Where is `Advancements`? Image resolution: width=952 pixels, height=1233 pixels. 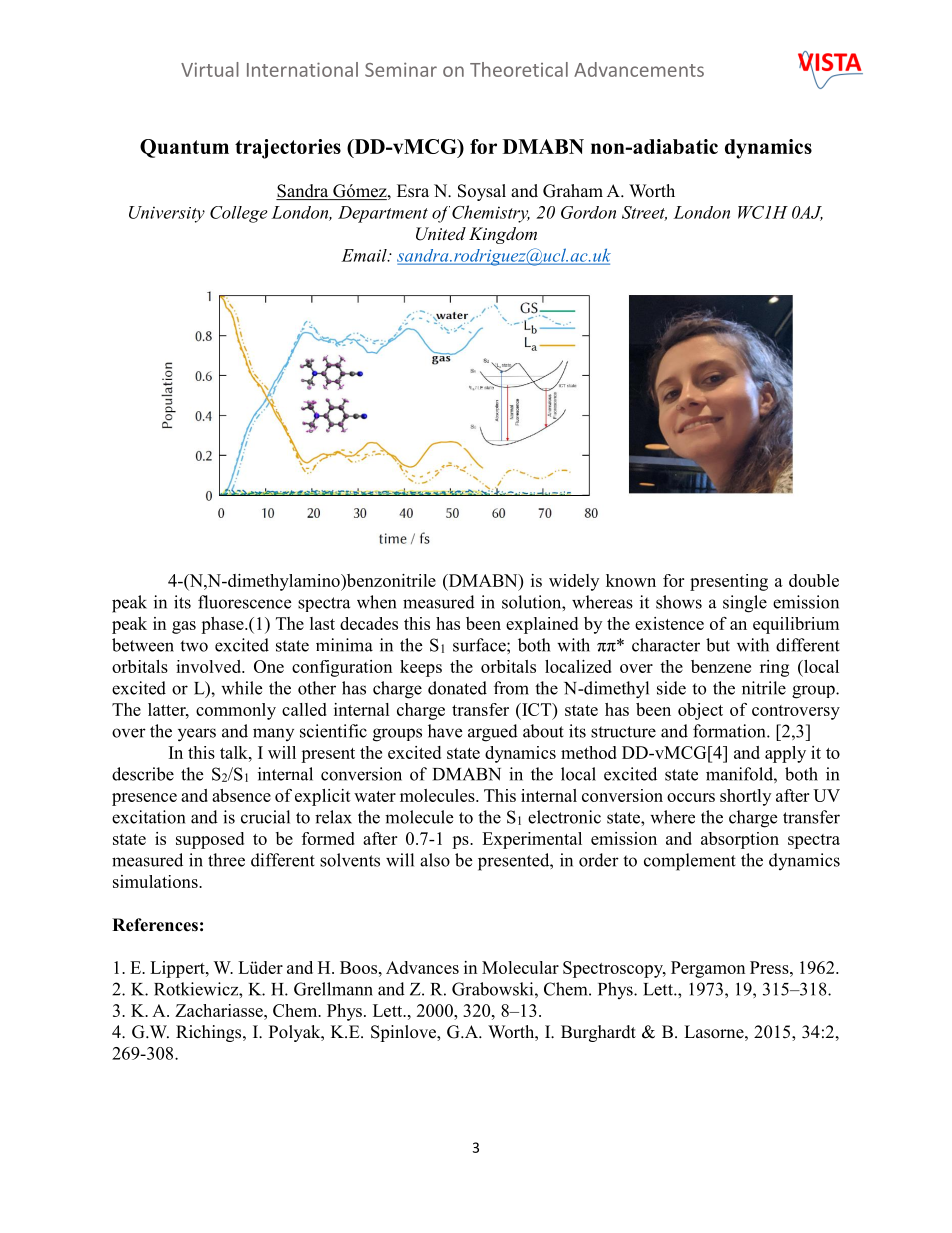 Advancements is located at coordinates (639, 69).
